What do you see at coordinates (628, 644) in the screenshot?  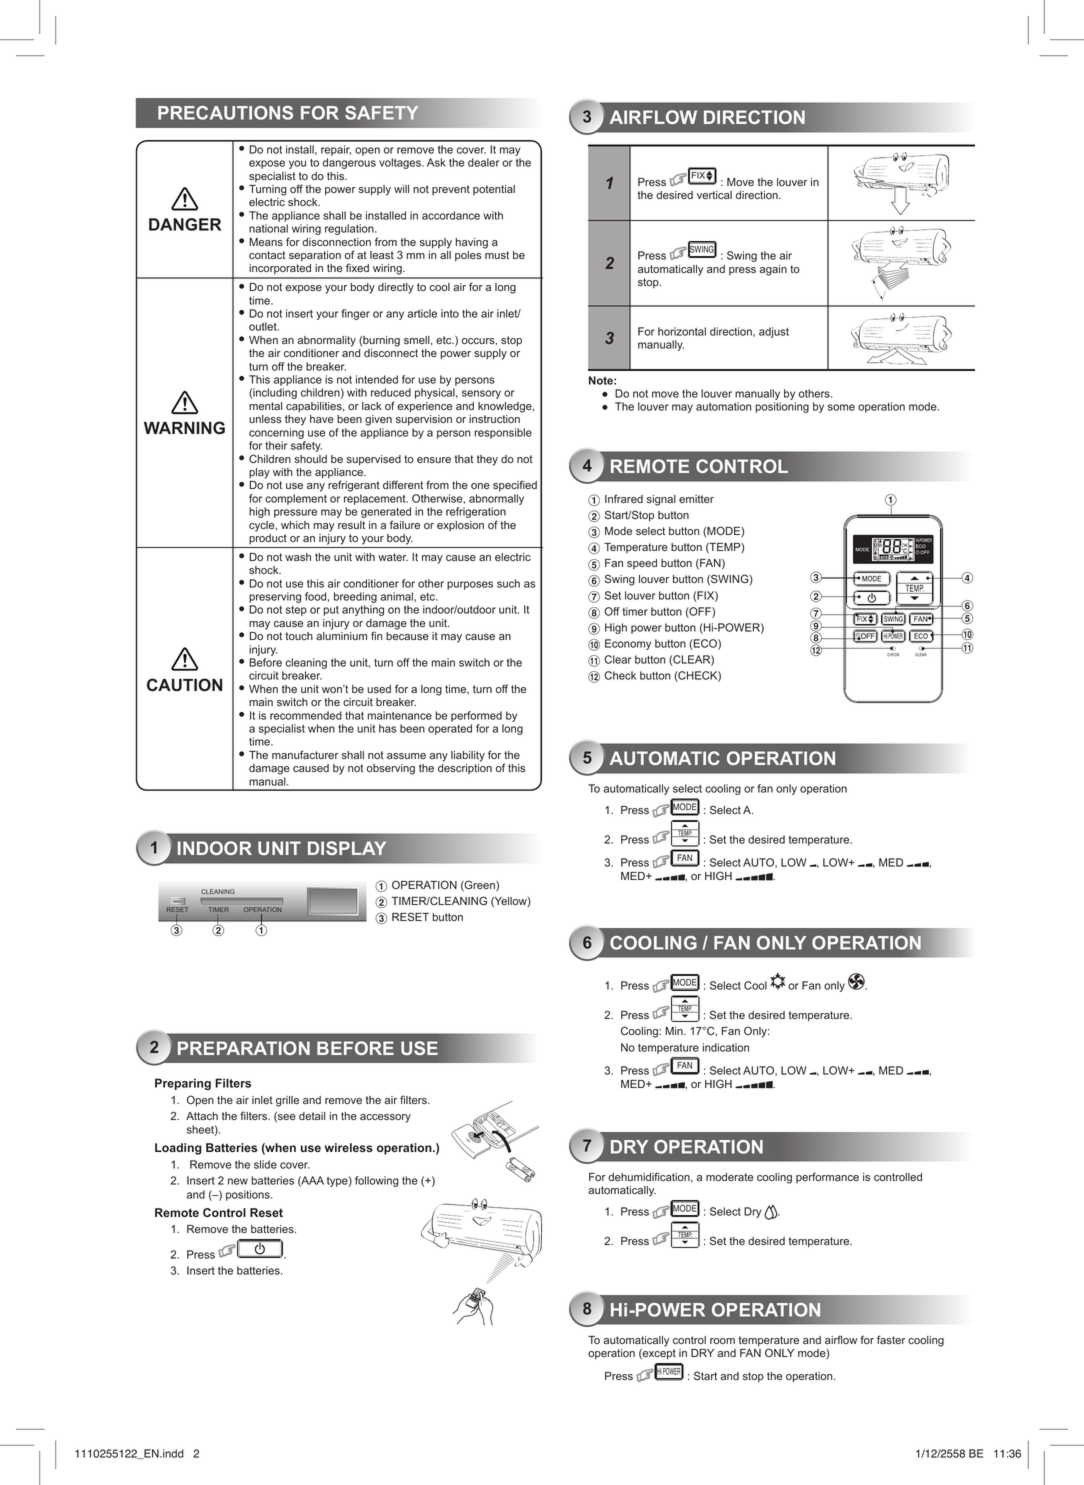 I see `Economy` at bounding box center [628, 644].
